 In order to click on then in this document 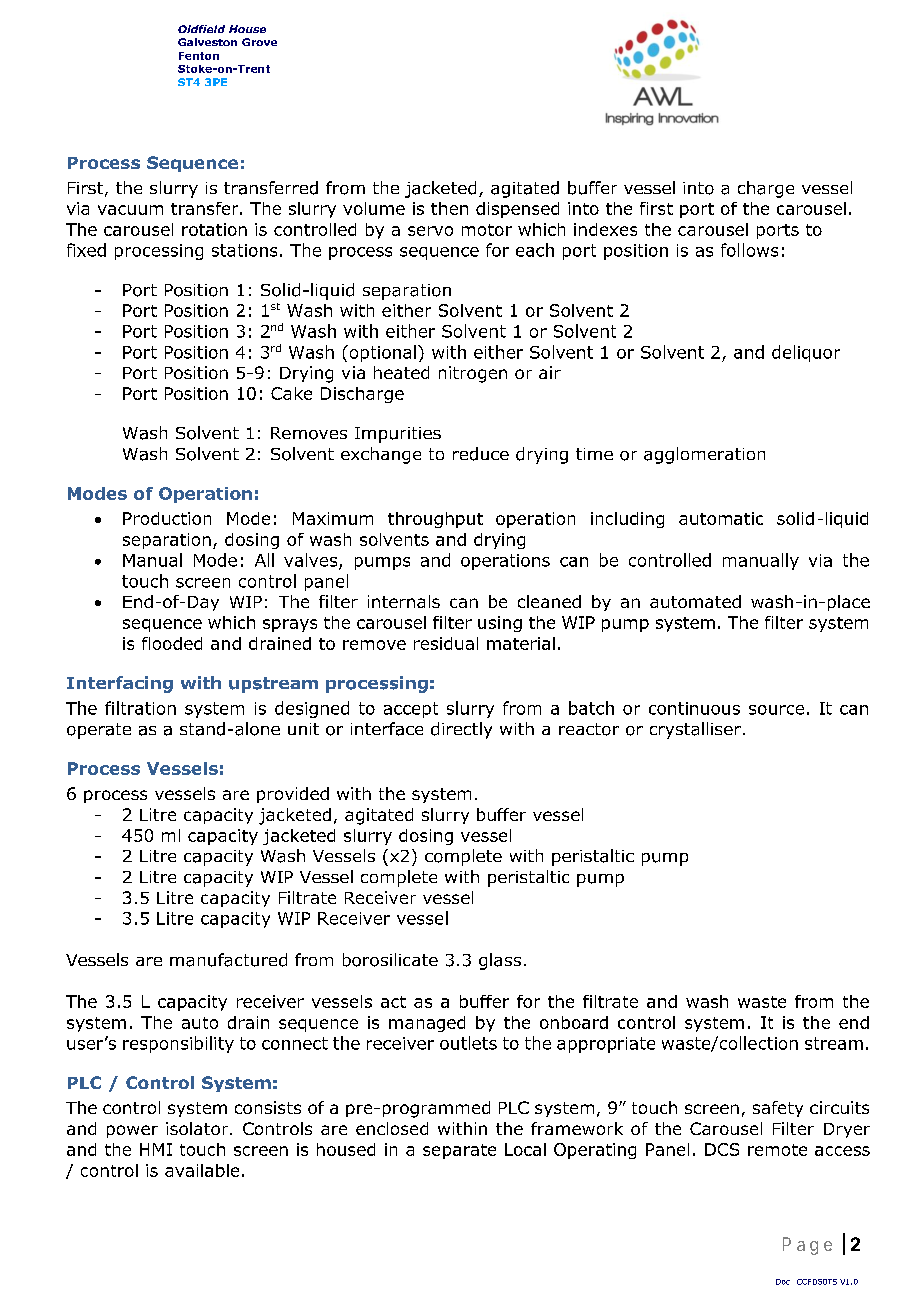, I will do `click(449, 208)`.
